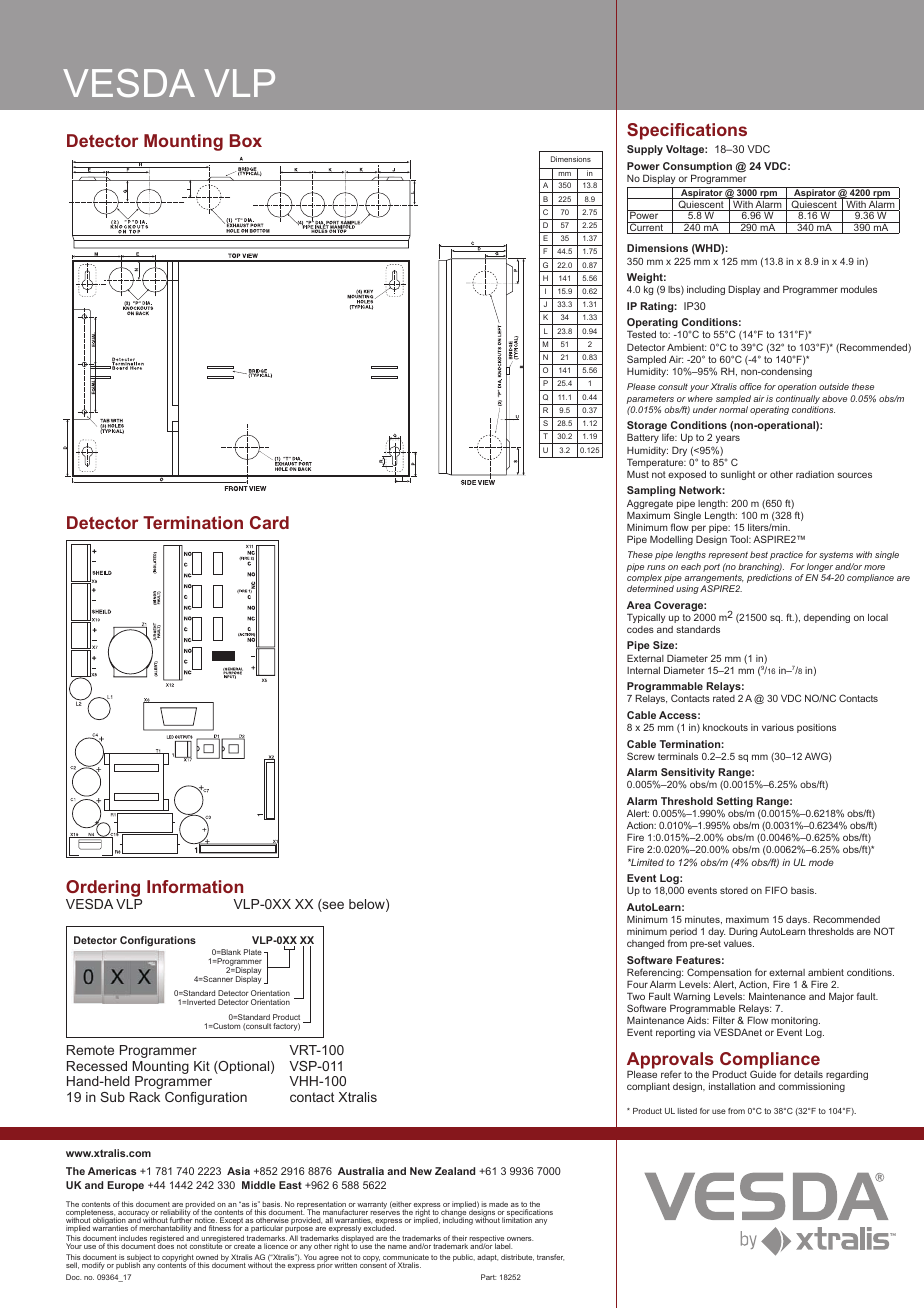 Image resolution: width=924 pixels, height=1308 pixels. What do you see at coordinates (638, 474) in the screenshot?
I see `Must` at bounding box center [638, 474].
